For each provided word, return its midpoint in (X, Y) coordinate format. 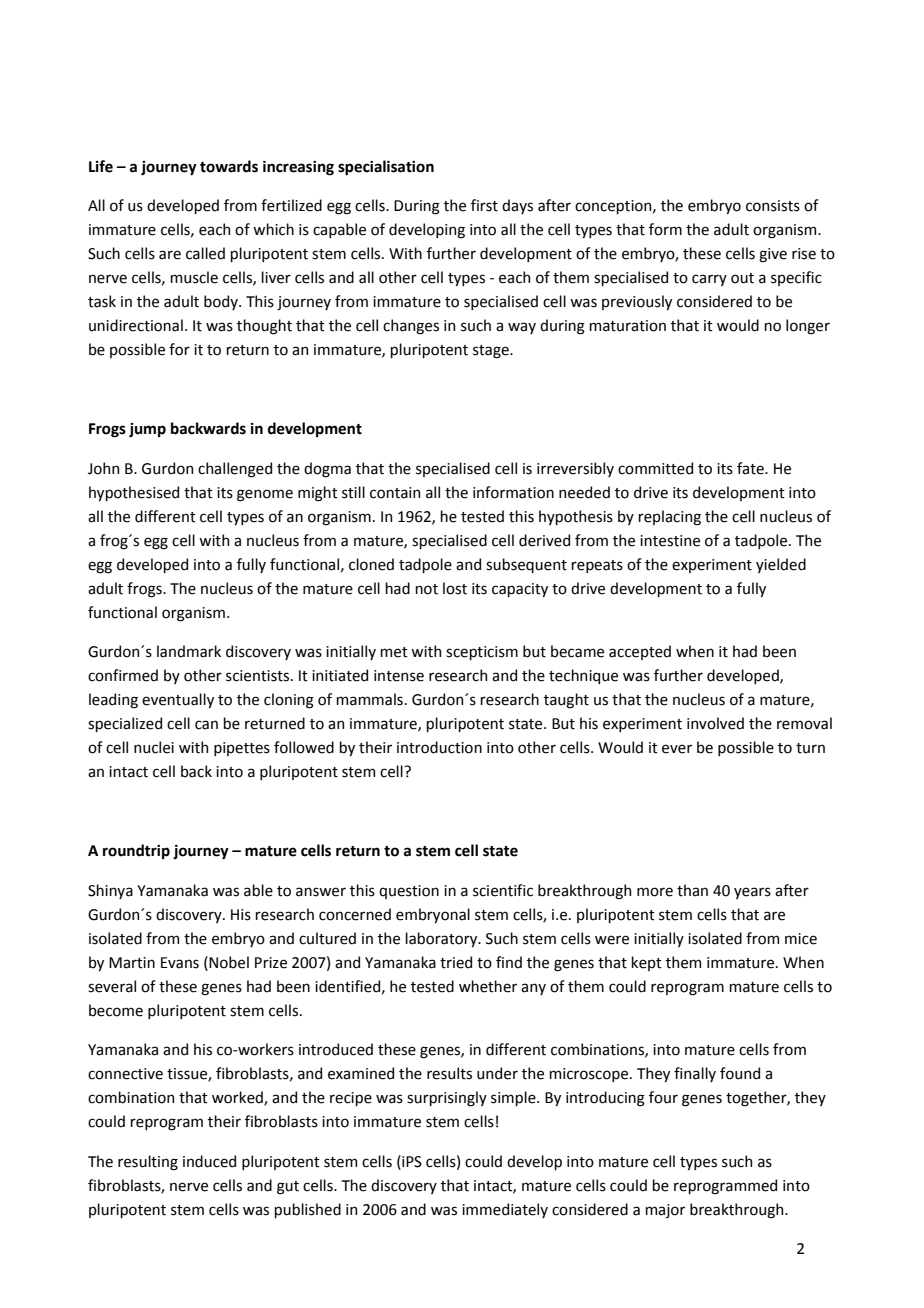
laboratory (442, 939)
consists (773, 206)
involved (715, 723)
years (752, 893)
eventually (178, 700)
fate (751, 468)
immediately (505, 1210)
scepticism (482, 653)
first (484, 205)
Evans (180, 963)
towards (229, 166)
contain (395, 493)
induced (209, 1161)
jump (147, 430)
